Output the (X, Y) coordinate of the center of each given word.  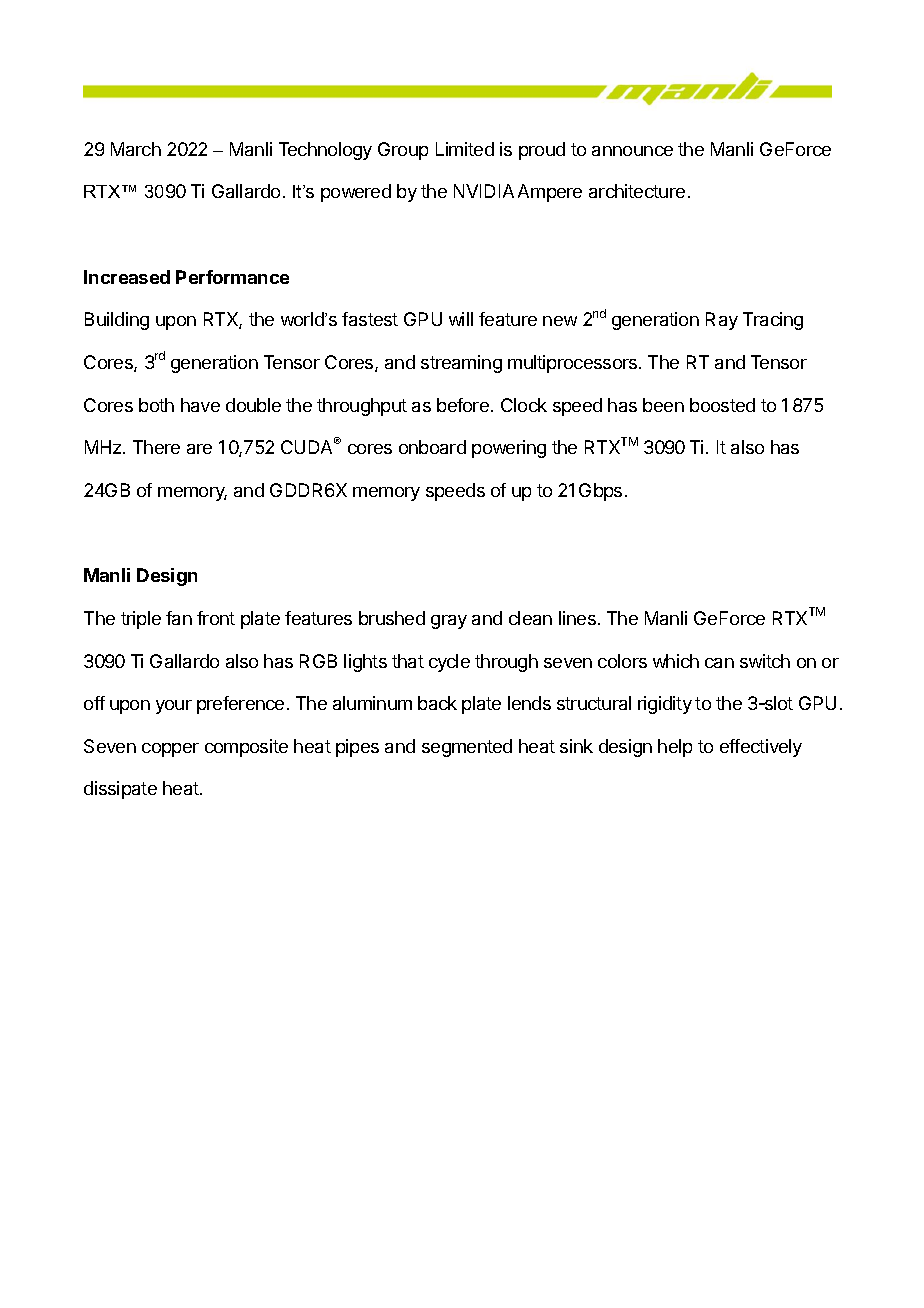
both (156, 405)
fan (179, 618)
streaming (461, 364)
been (663, 405)
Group (403, 151)
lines (577, 618)
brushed (392, 618)
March (136, 149)
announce (632, 151)
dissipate (120, 790)
